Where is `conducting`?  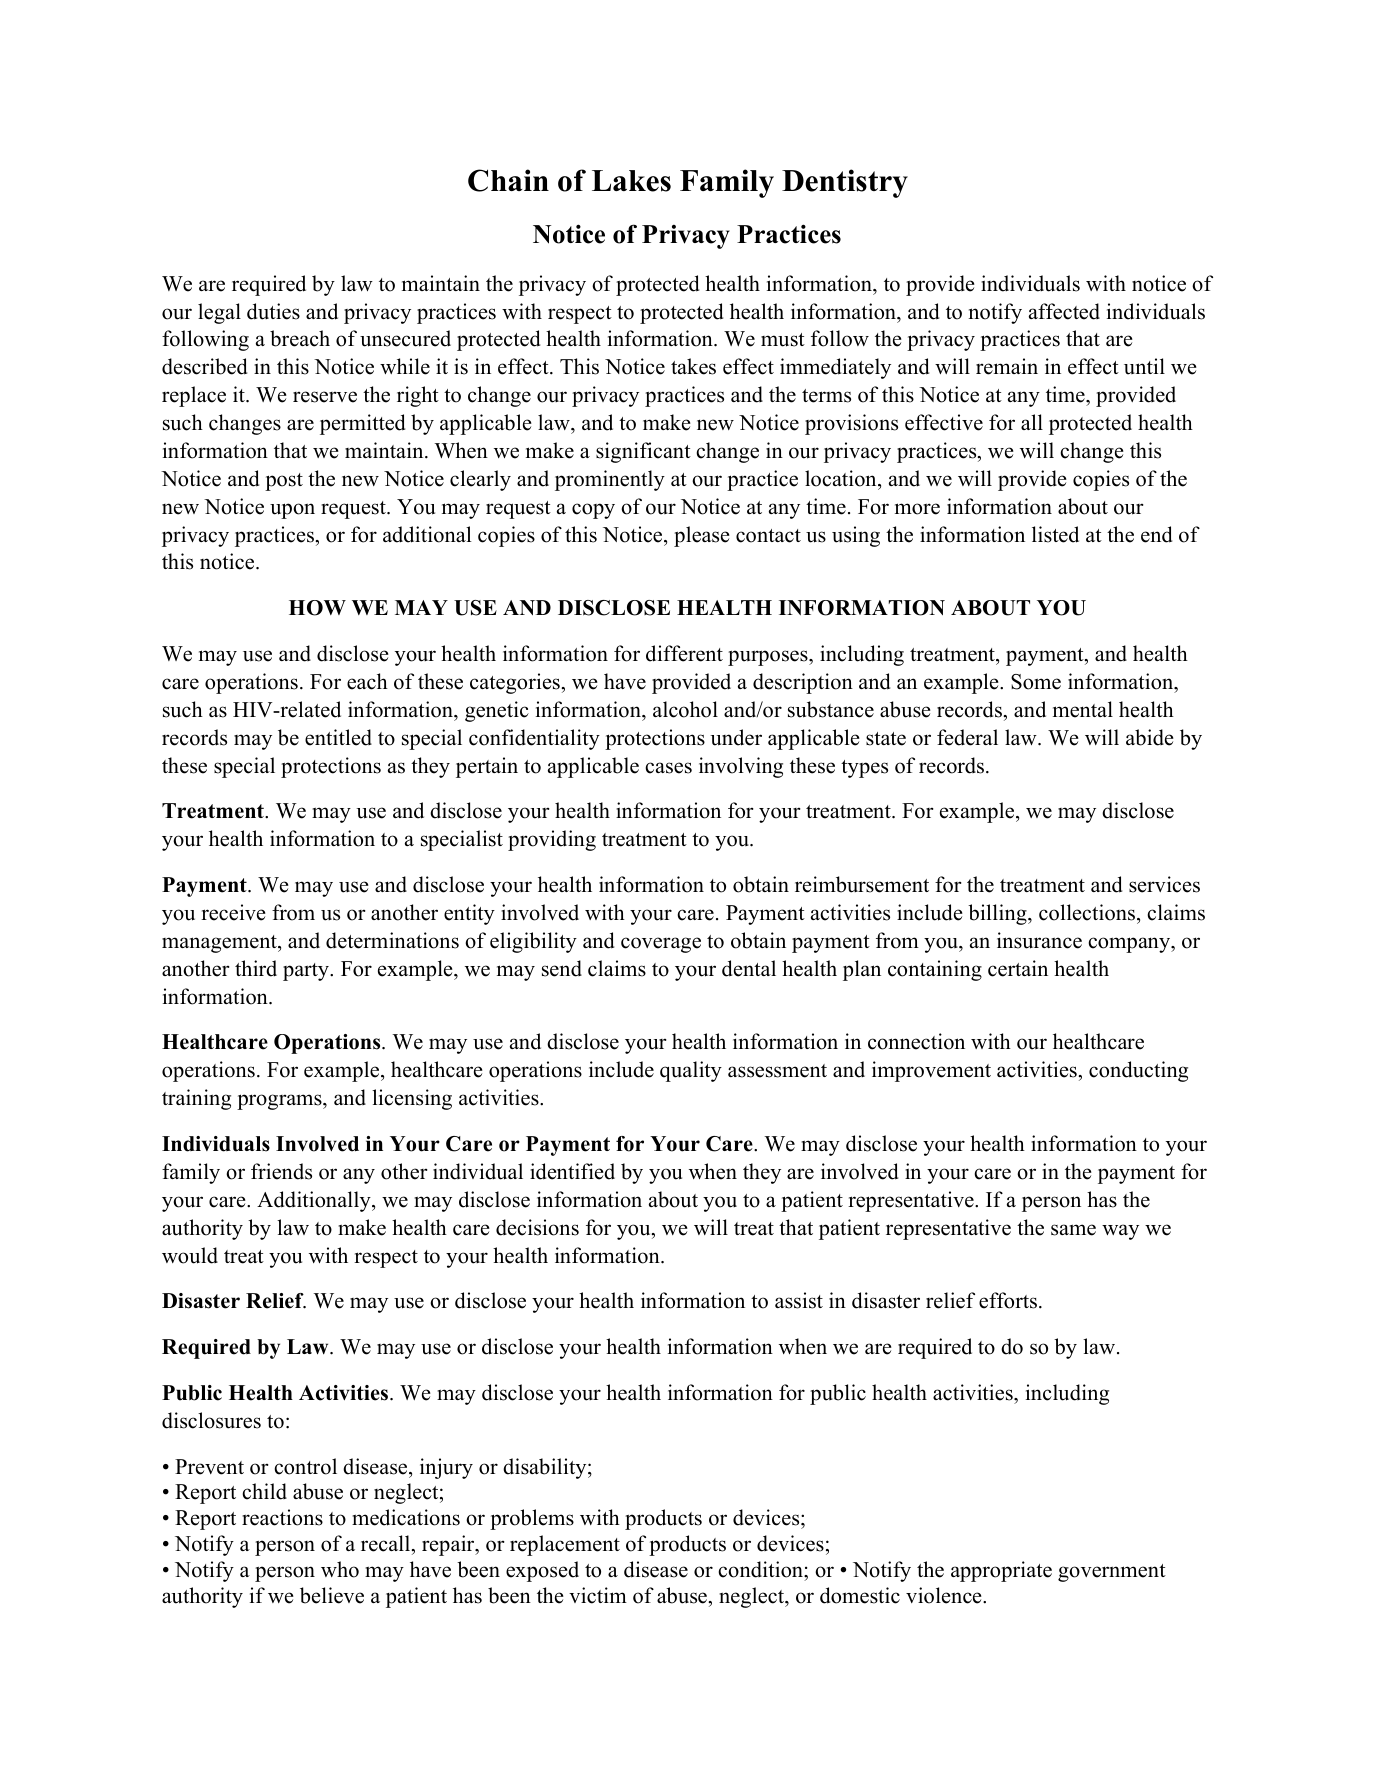
conducting is located at coordinates (1138, 1071).
